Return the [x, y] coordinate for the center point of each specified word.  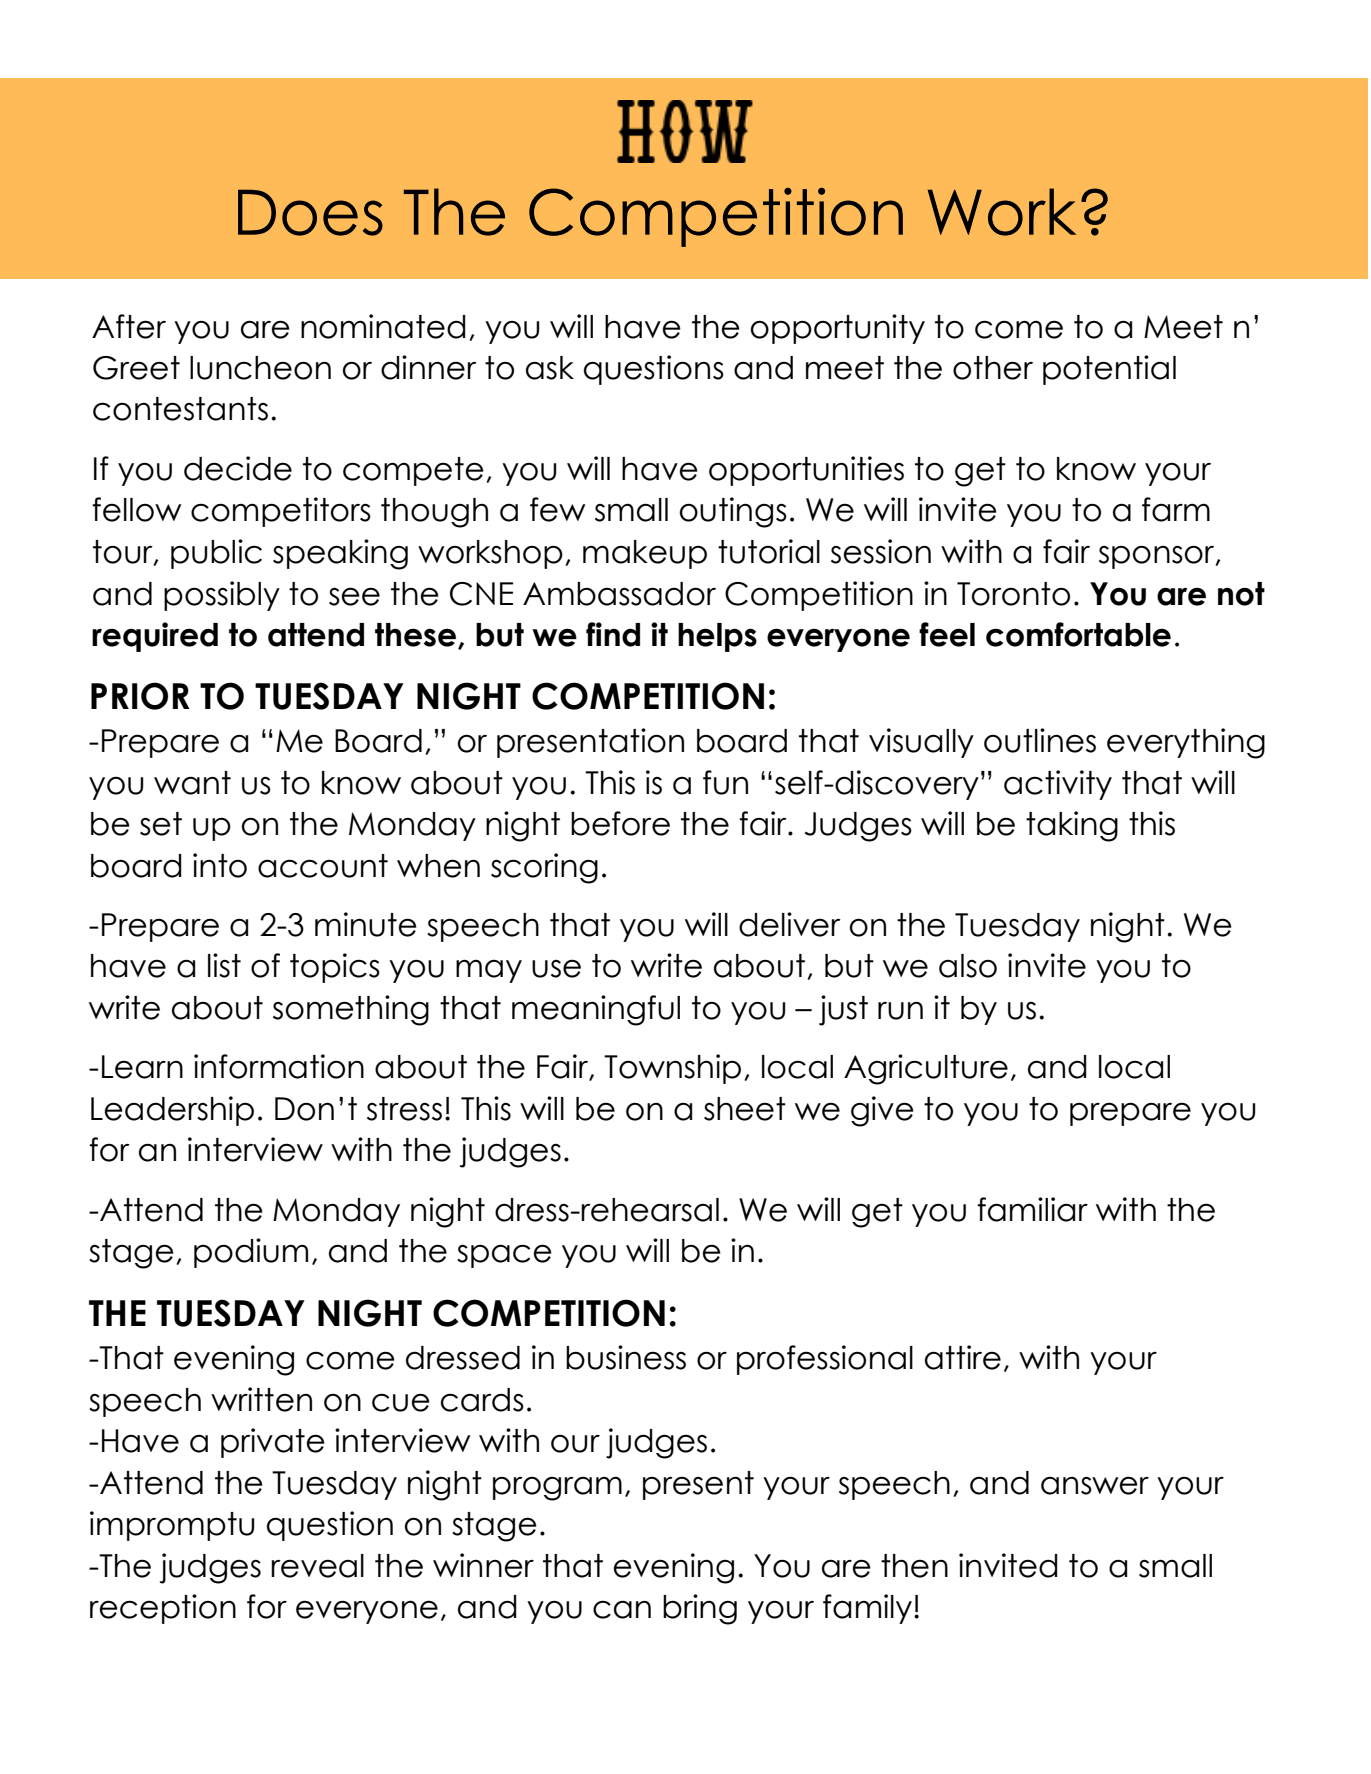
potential [1109, 370]
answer [1095, 1485]
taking [1072, 826]
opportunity [838, 329]
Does [310, 212]
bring [700, 1609]
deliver [790, 924]
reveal [317, 1566]
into [220, 865]
